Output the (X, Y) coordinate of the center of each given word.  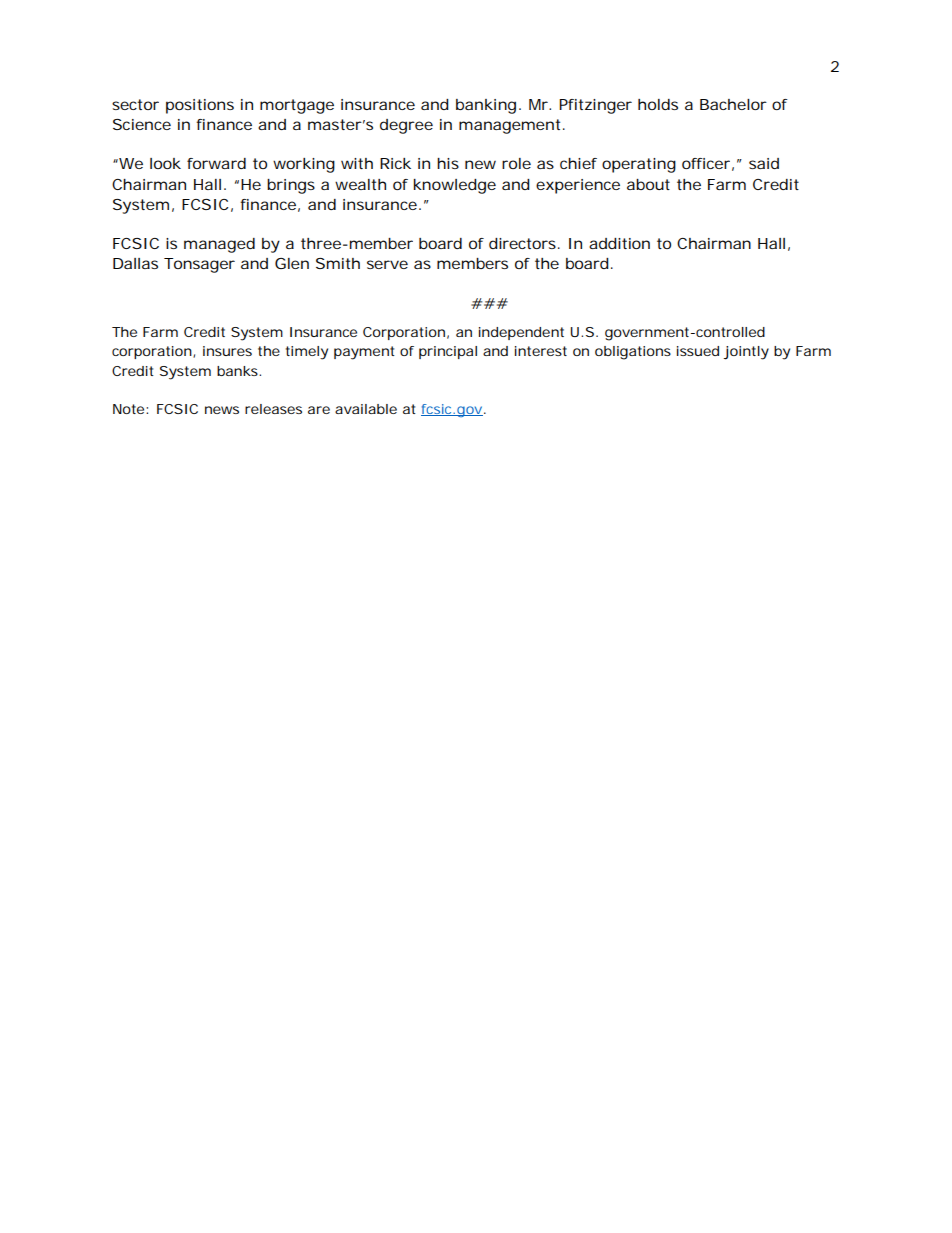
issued (698, 351)
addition (619, 243)
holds (658, 104)
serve (387, 264)
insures (227, 351)
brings (291, 186)
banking (486, 106)
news (222, 410)
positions (200, 106)
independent (521, 333)
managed (219, 245)
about (648, 184)
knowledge (455, 186)
